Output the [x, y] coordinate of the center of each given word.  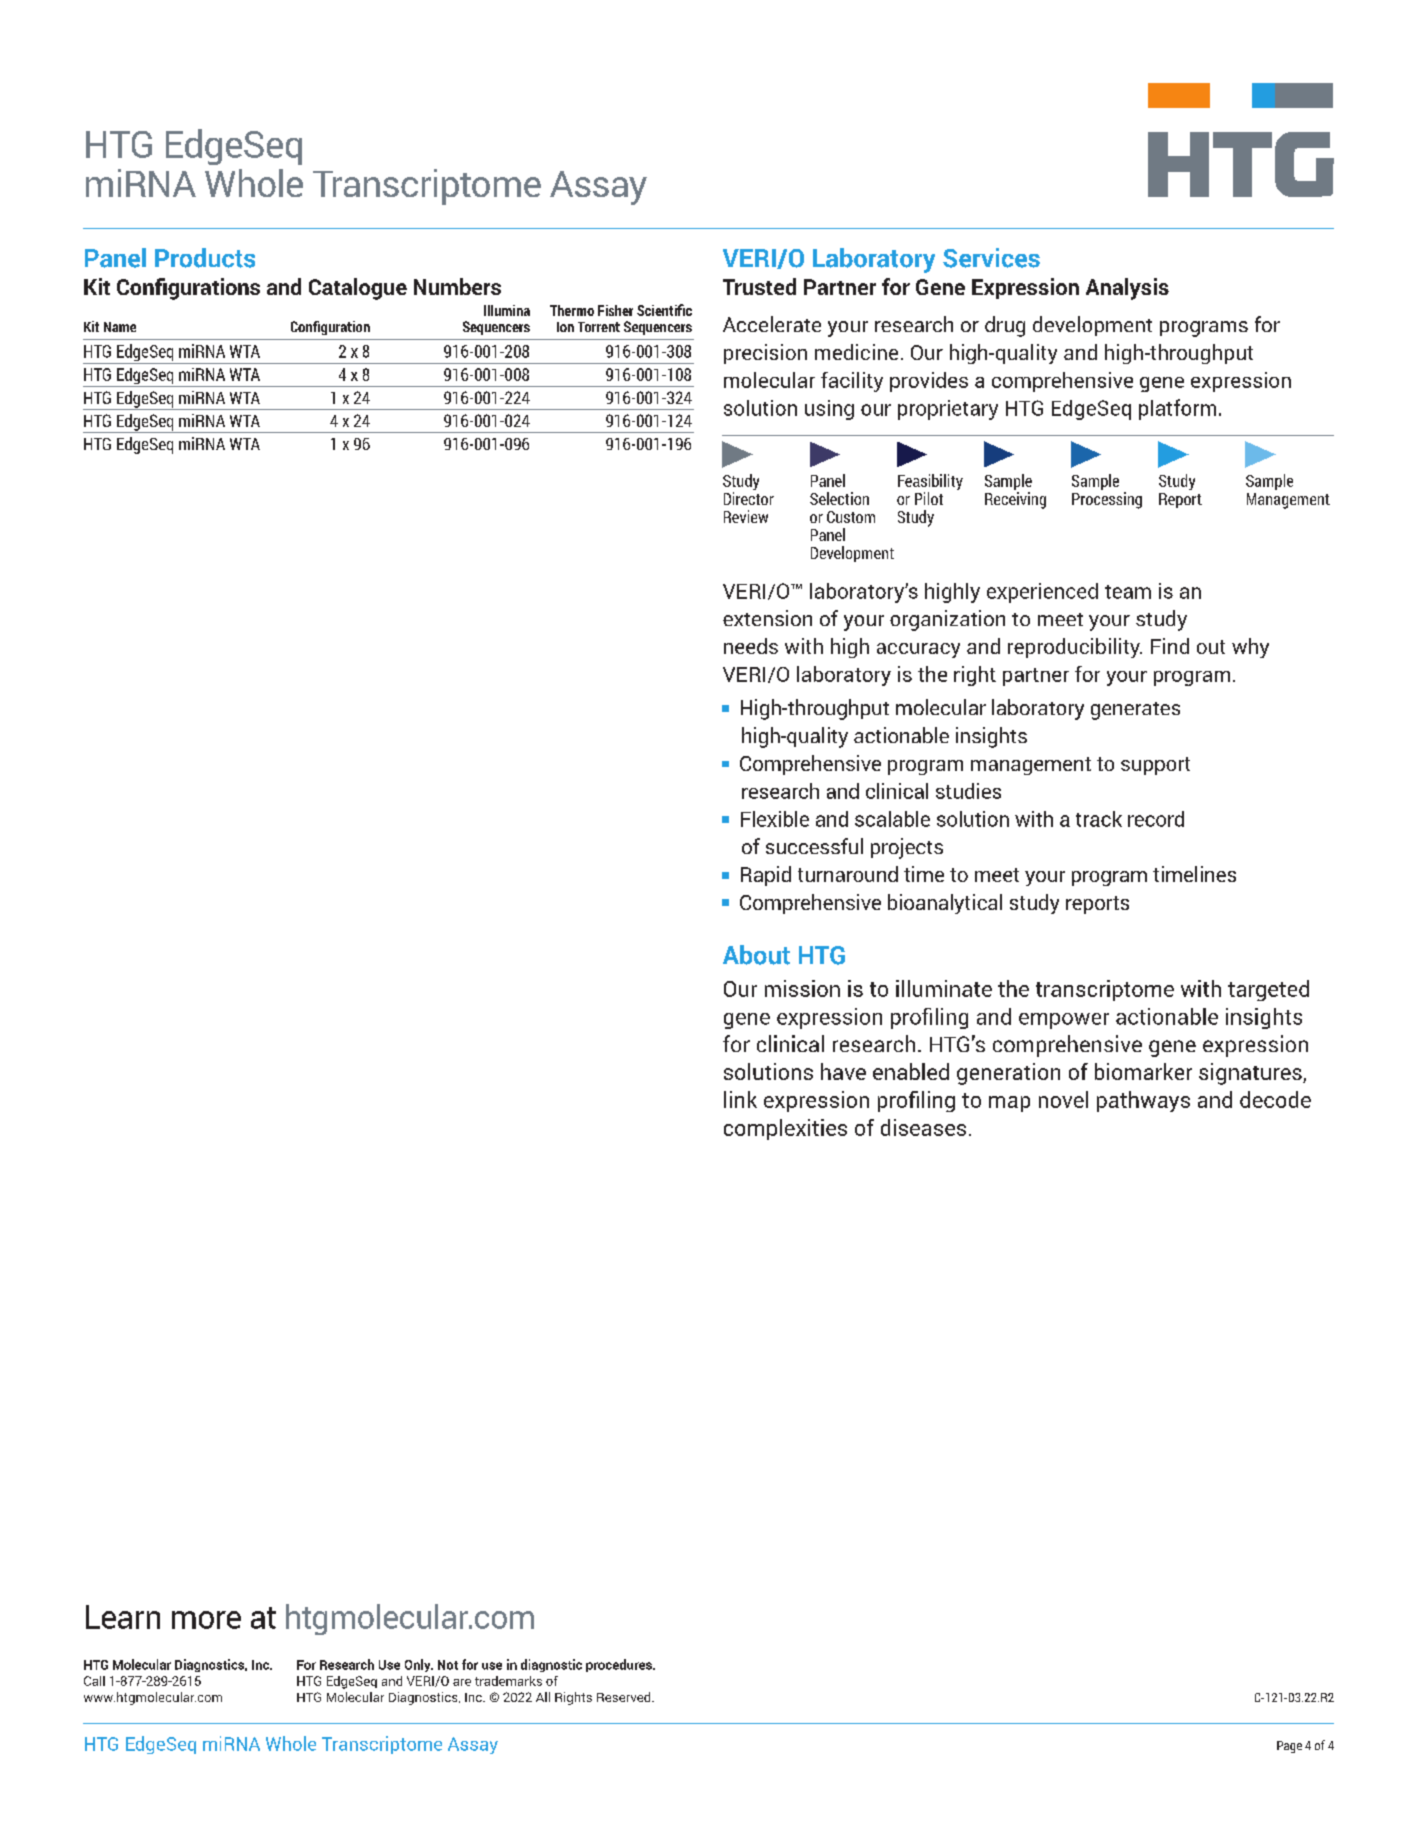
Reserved [625, 1697]
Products [205, 258]
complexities [785, 1129]
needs [751, 646]
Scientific [664, 310]
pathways [1143, 1101]
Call [94, 1681]
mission [802, 988]
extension [767, 618]
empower [1064, 1021]
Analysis [1127, 289]
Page [1289, 1747]
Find [1170, 646]
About [756, 955]
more [206, 1620]
